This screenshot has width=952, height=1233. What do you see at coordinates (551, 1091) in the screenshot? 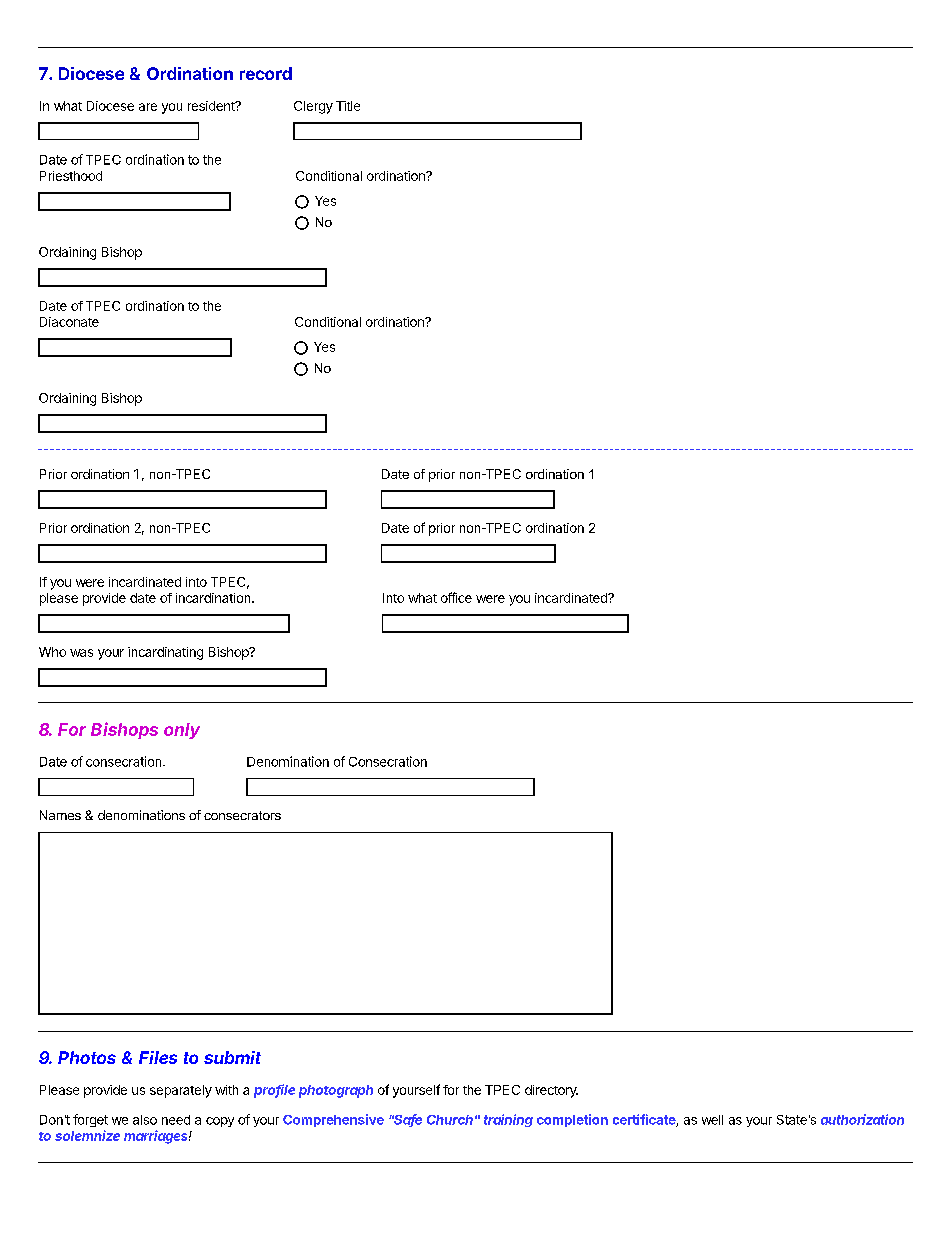
I see `directory` at bounding box center [551, 1091].
